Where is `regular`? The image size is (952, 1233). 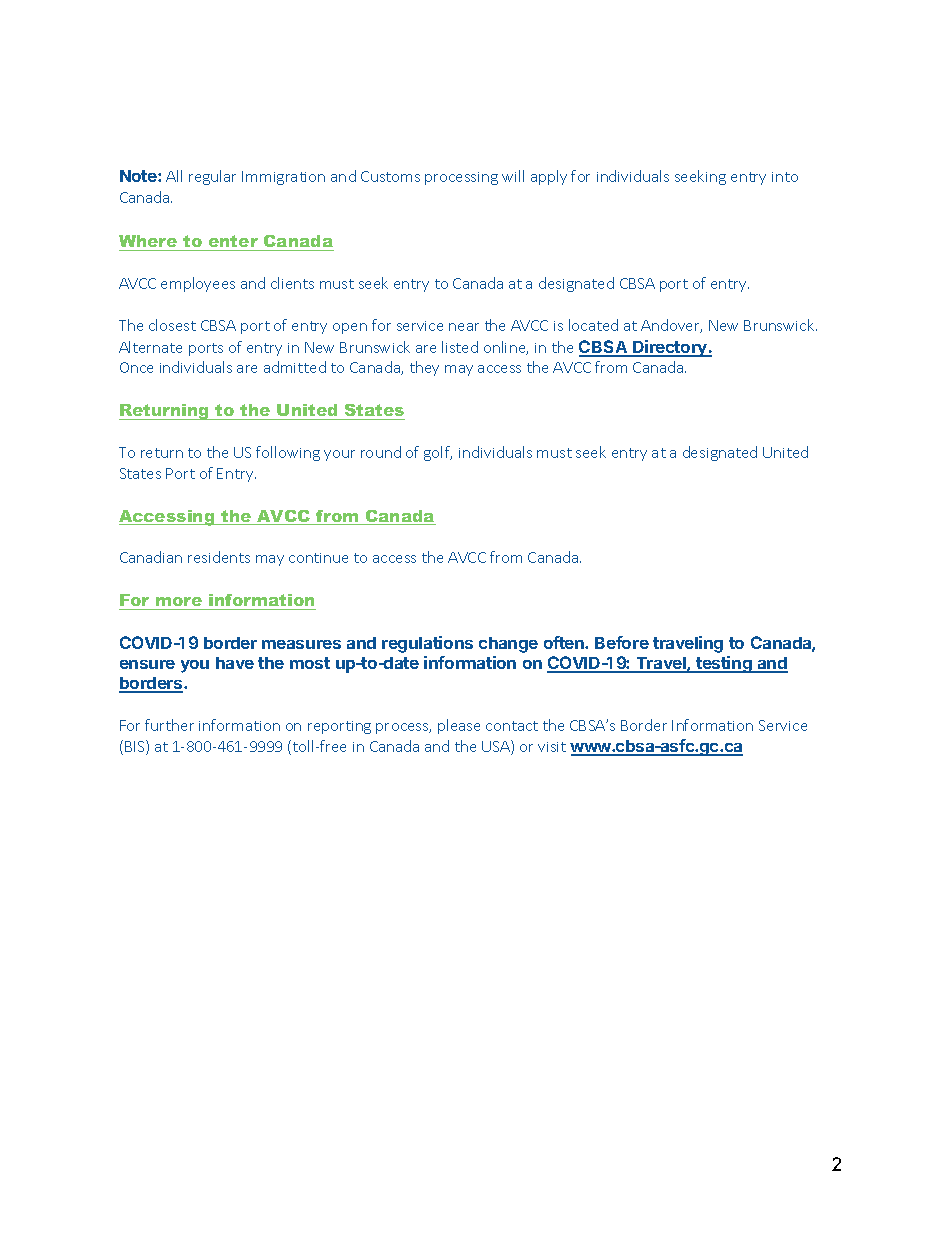 regular is located at coordinates (212, 177).
